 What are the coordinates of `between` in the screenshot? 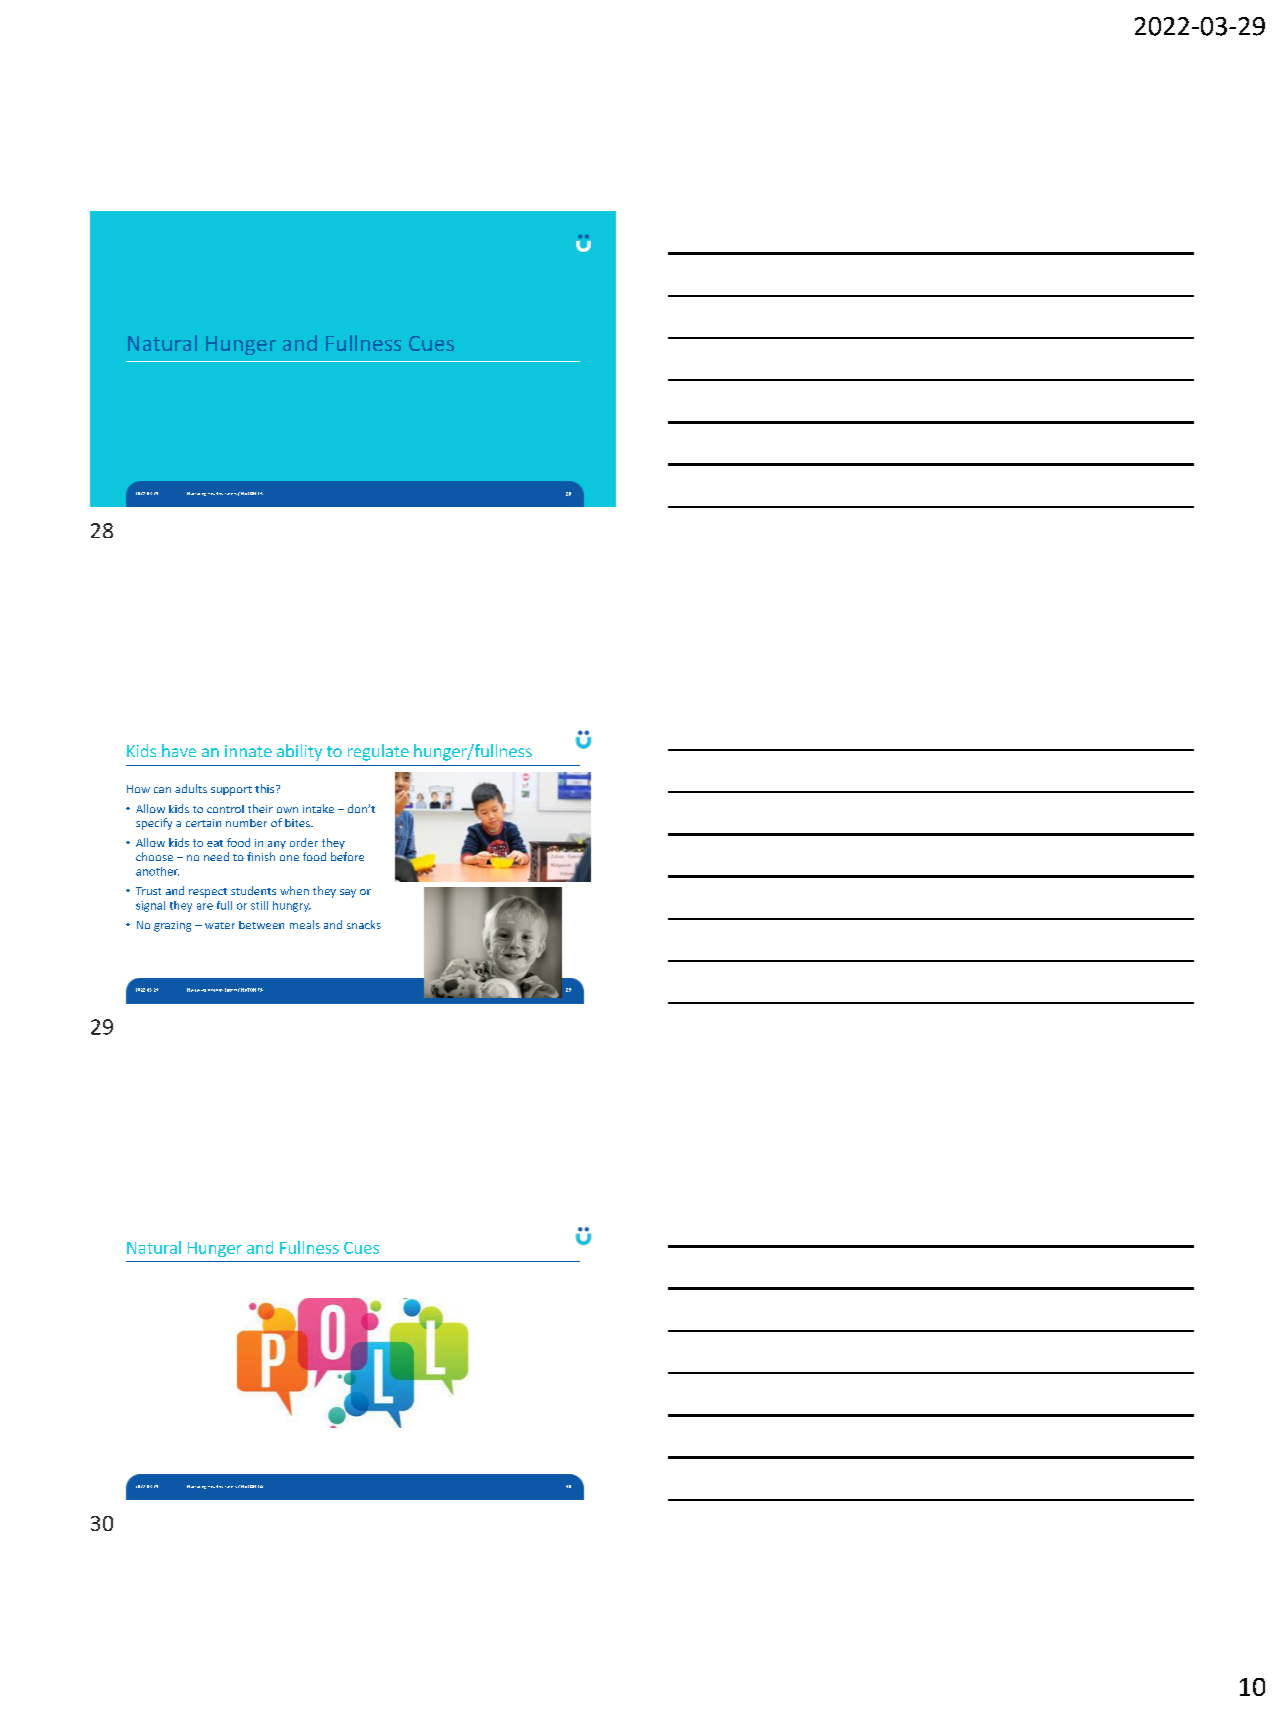 It's located at (261, 925).
